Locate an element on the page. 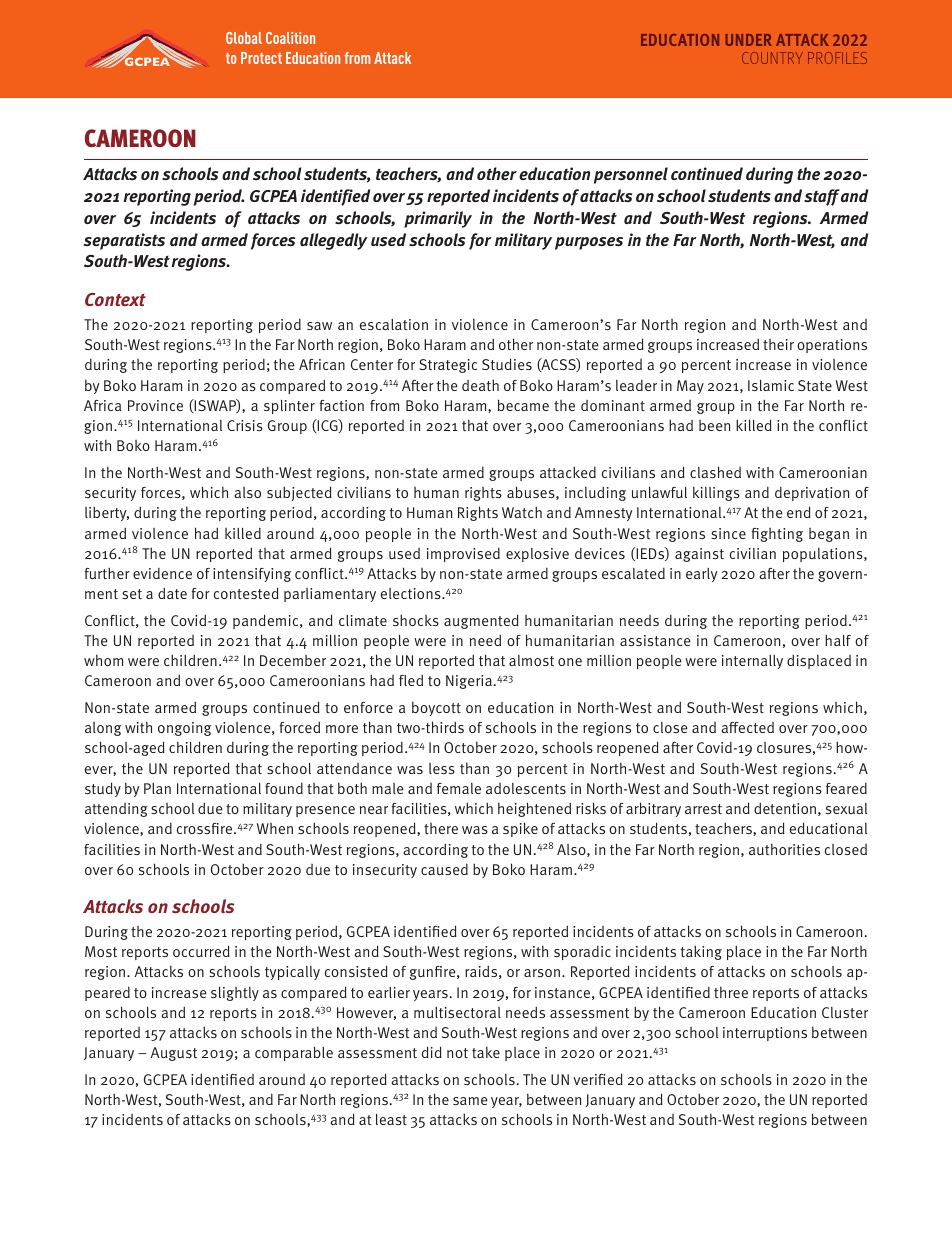  COUNTRY is located at coordinates (772, 58).
